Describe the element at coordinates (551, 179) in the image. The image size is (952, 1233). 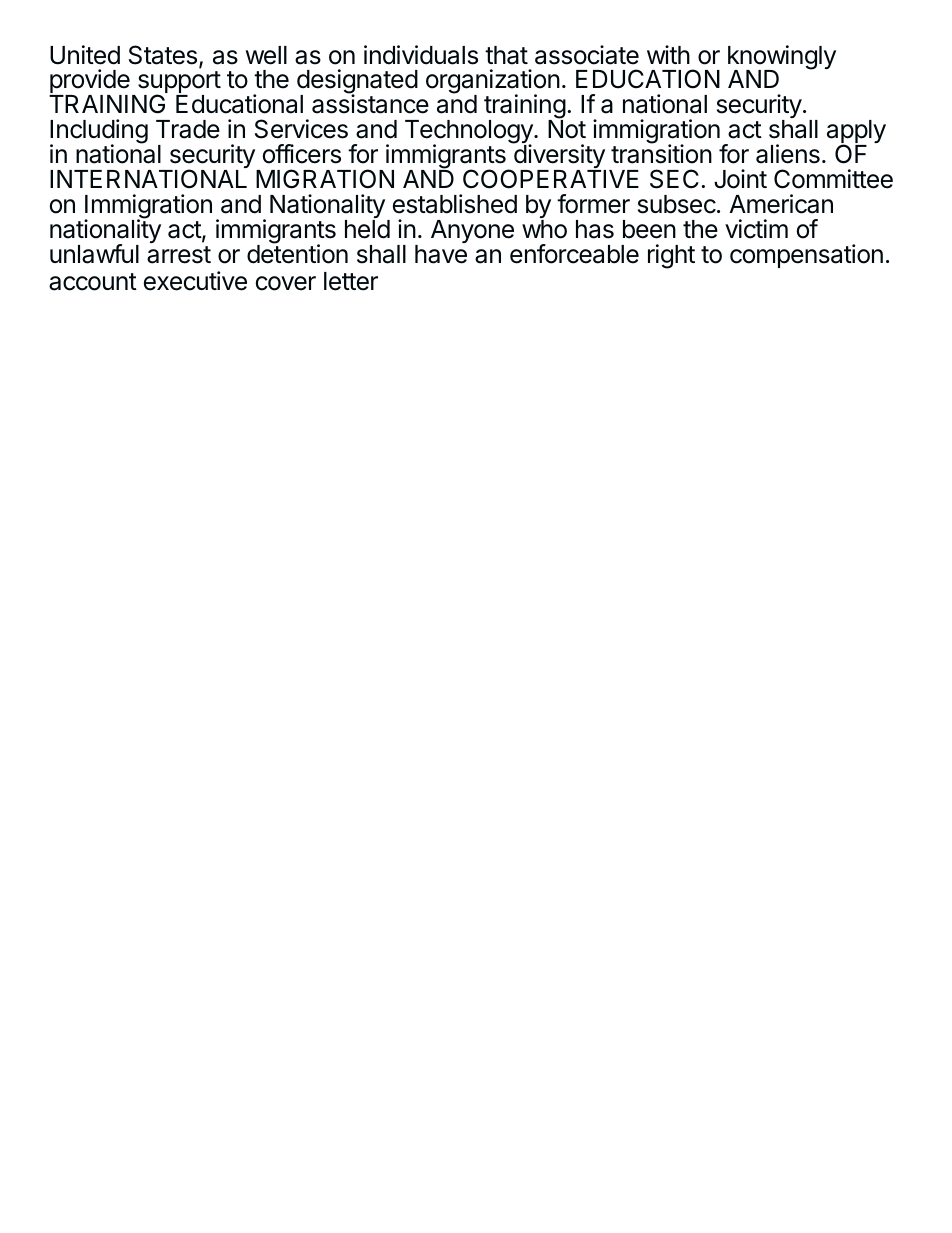
I see `COOPERATIVE` at that location.
